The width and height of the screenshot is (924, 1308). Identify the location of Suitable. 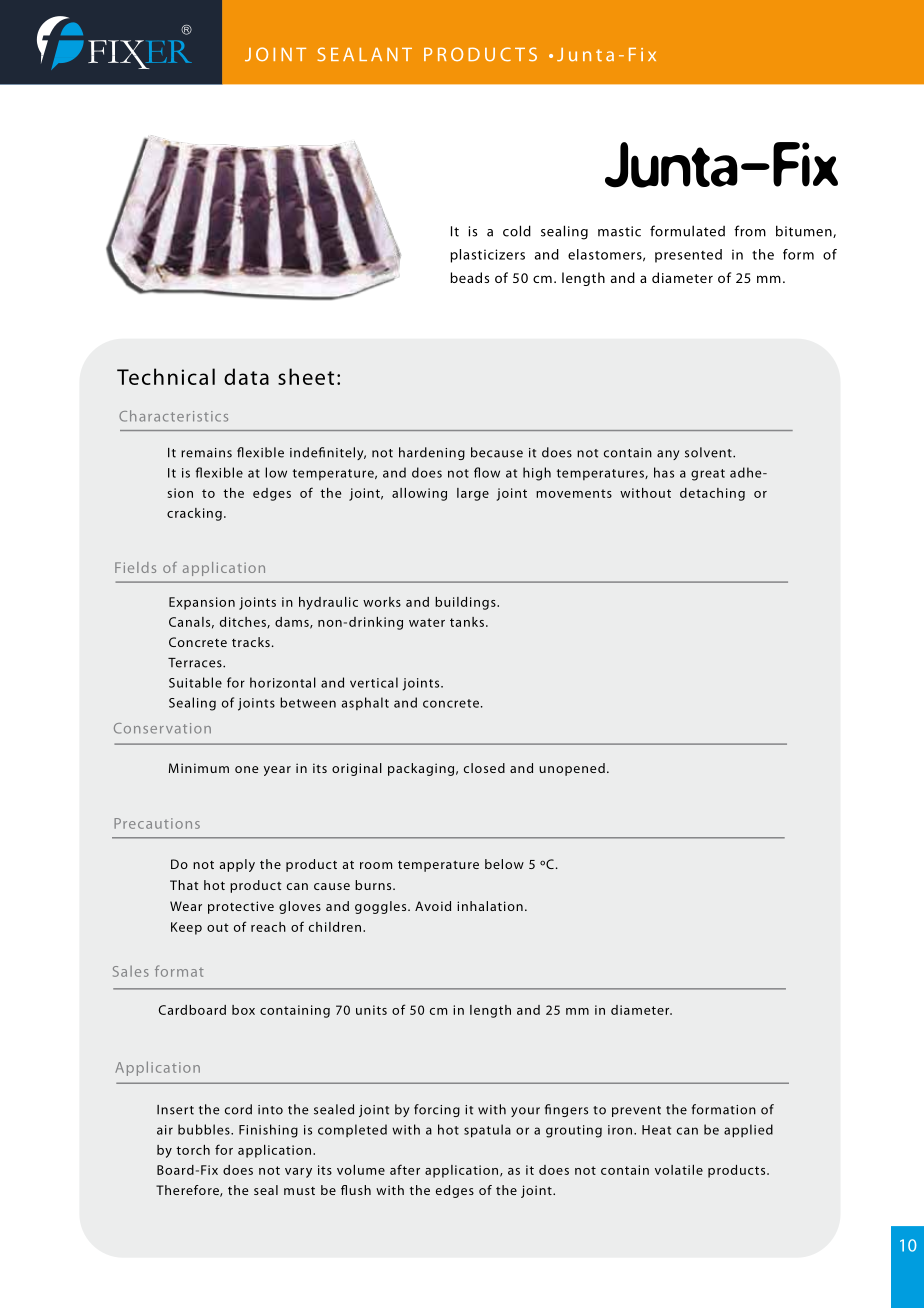
(195, 682).
